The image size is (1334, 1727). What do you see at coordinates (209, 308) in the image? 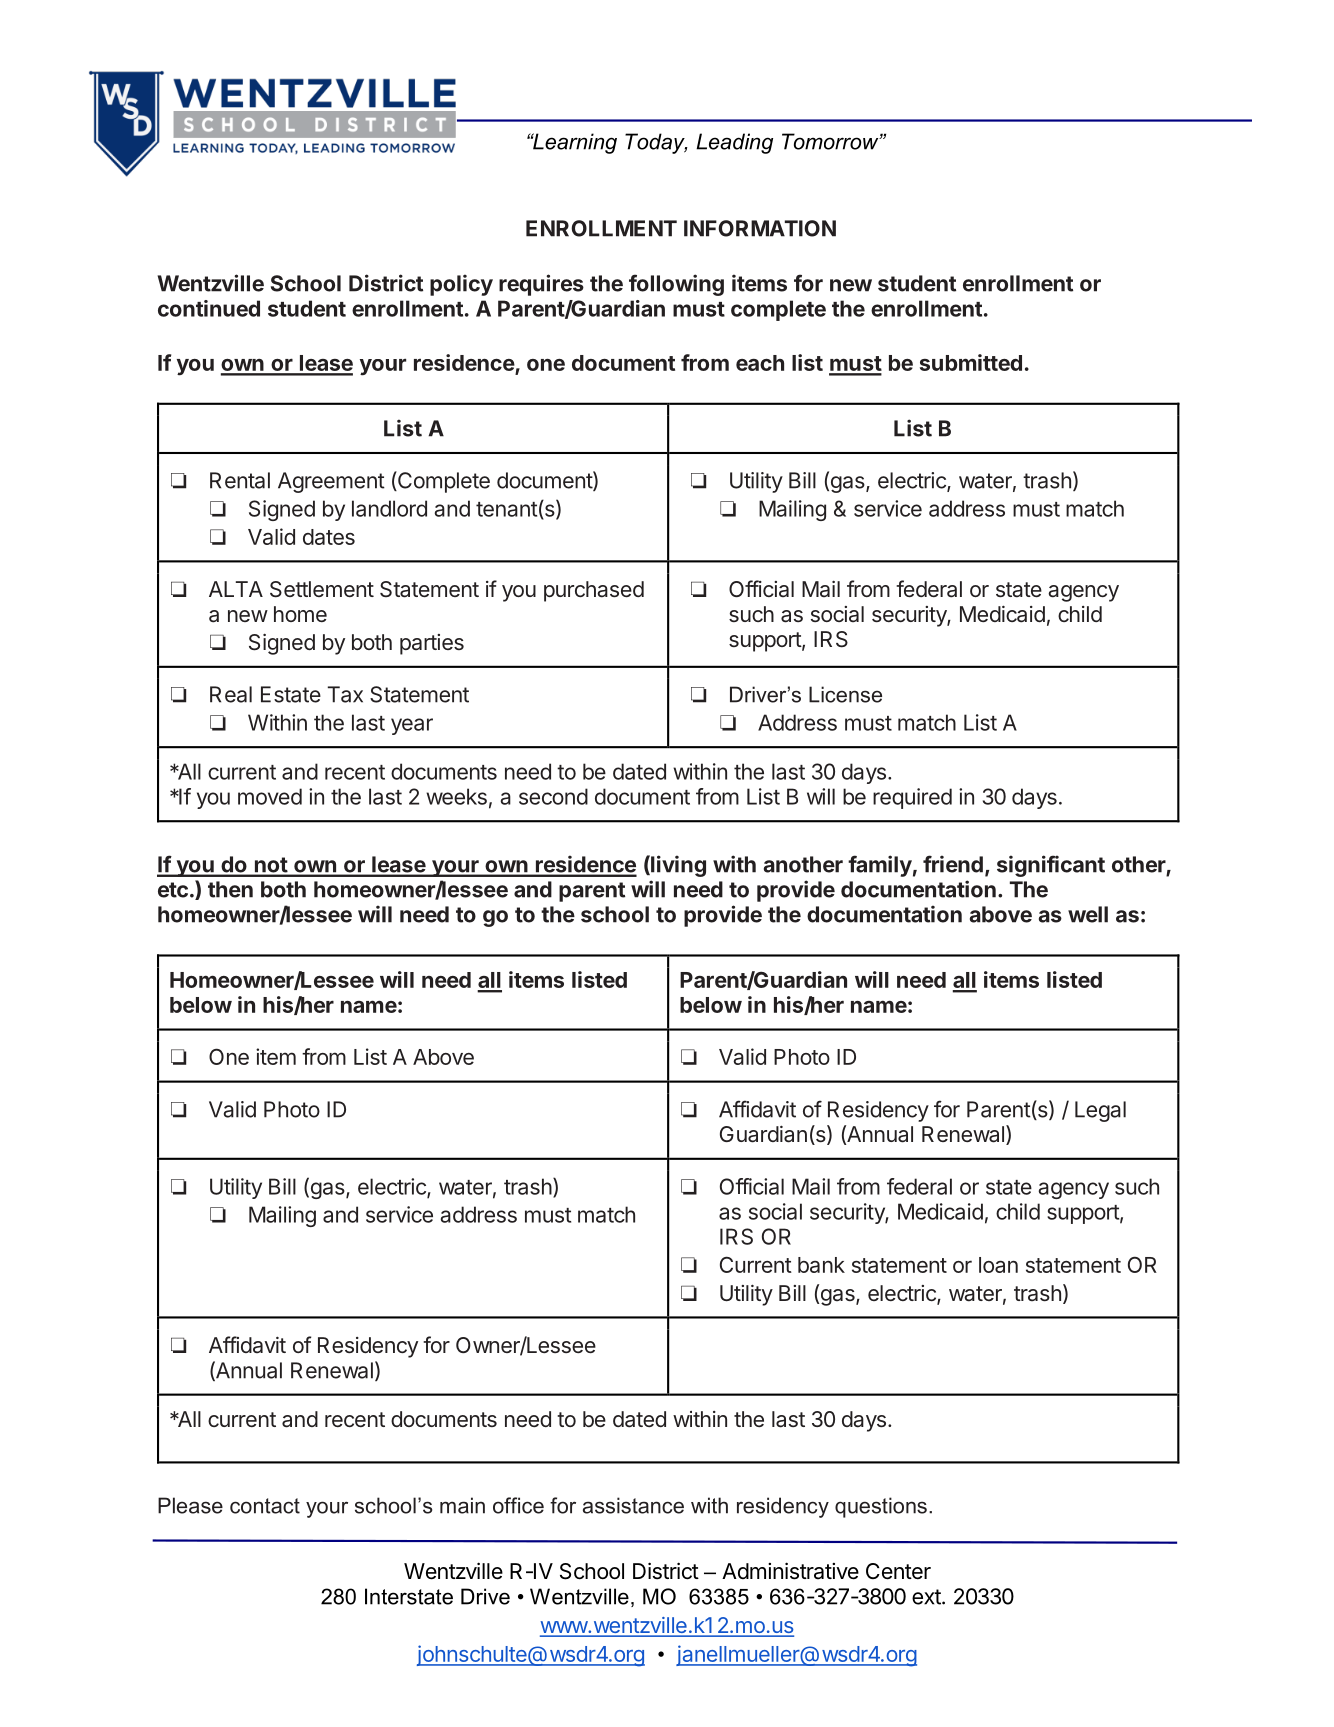
I see `continued` at bounding box center [209, 308].
